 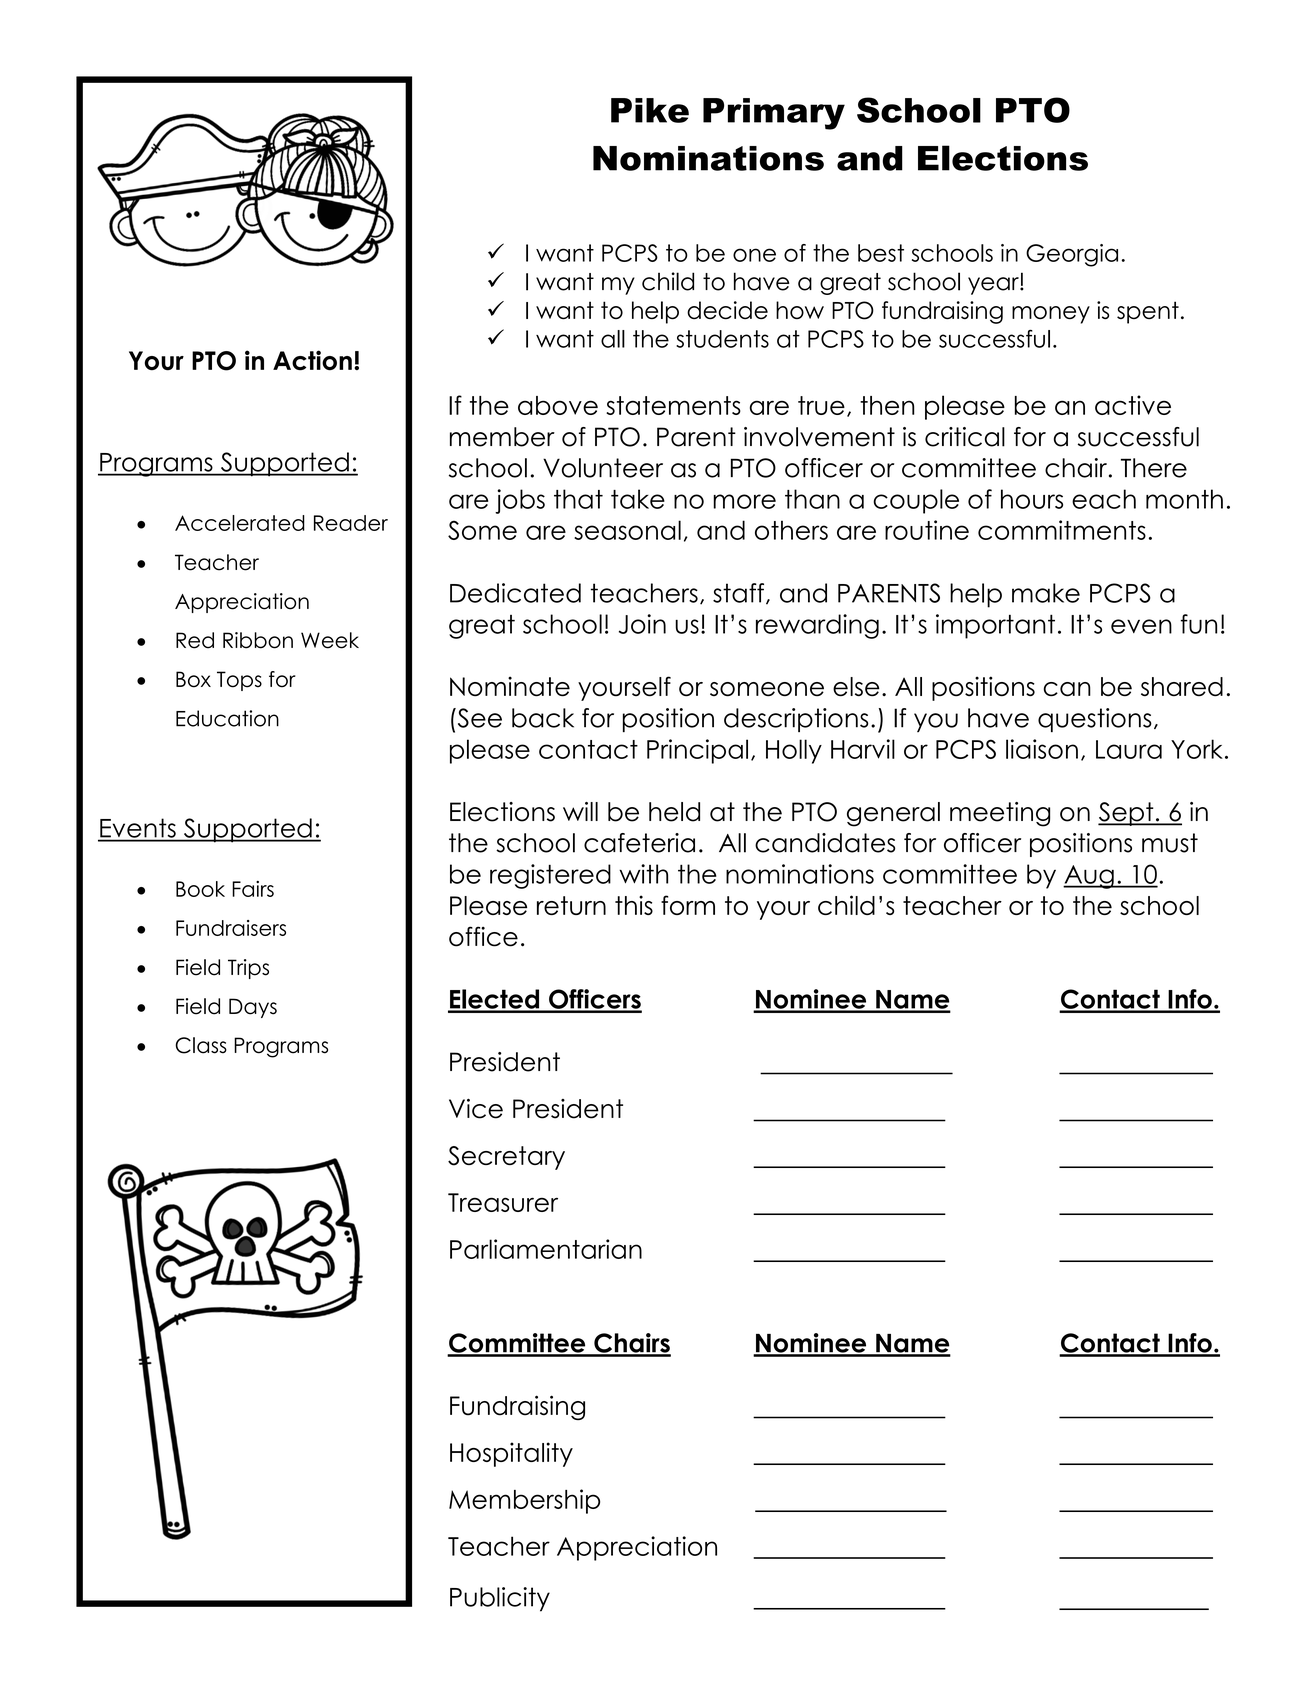 What do you see at coordinates (312, 360) in the page?
I see `Action` at bounding box center [312, 360].
